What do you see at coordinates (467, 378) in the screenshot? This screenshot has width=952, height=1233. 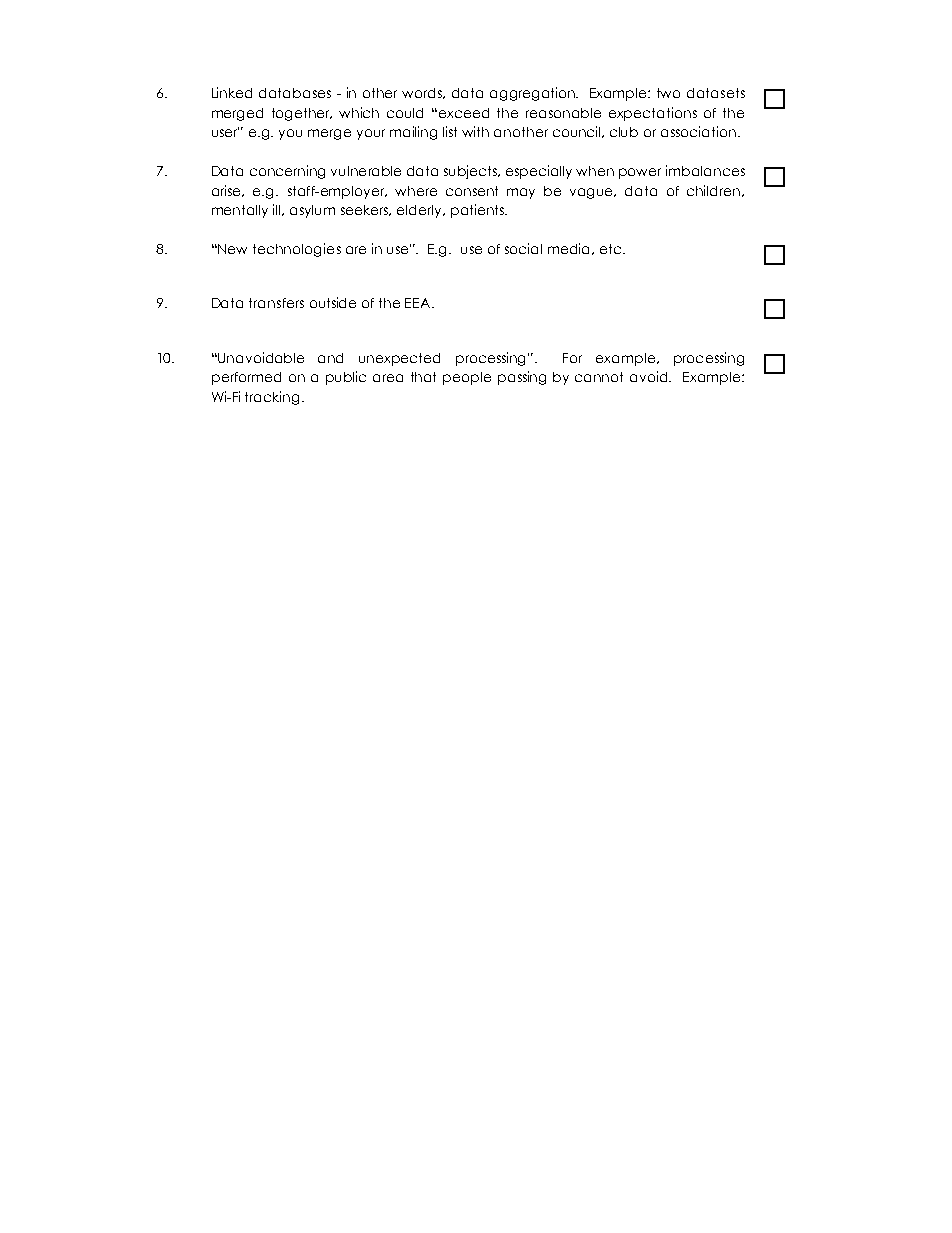 I see `people` at bounding box center [467, 378].
